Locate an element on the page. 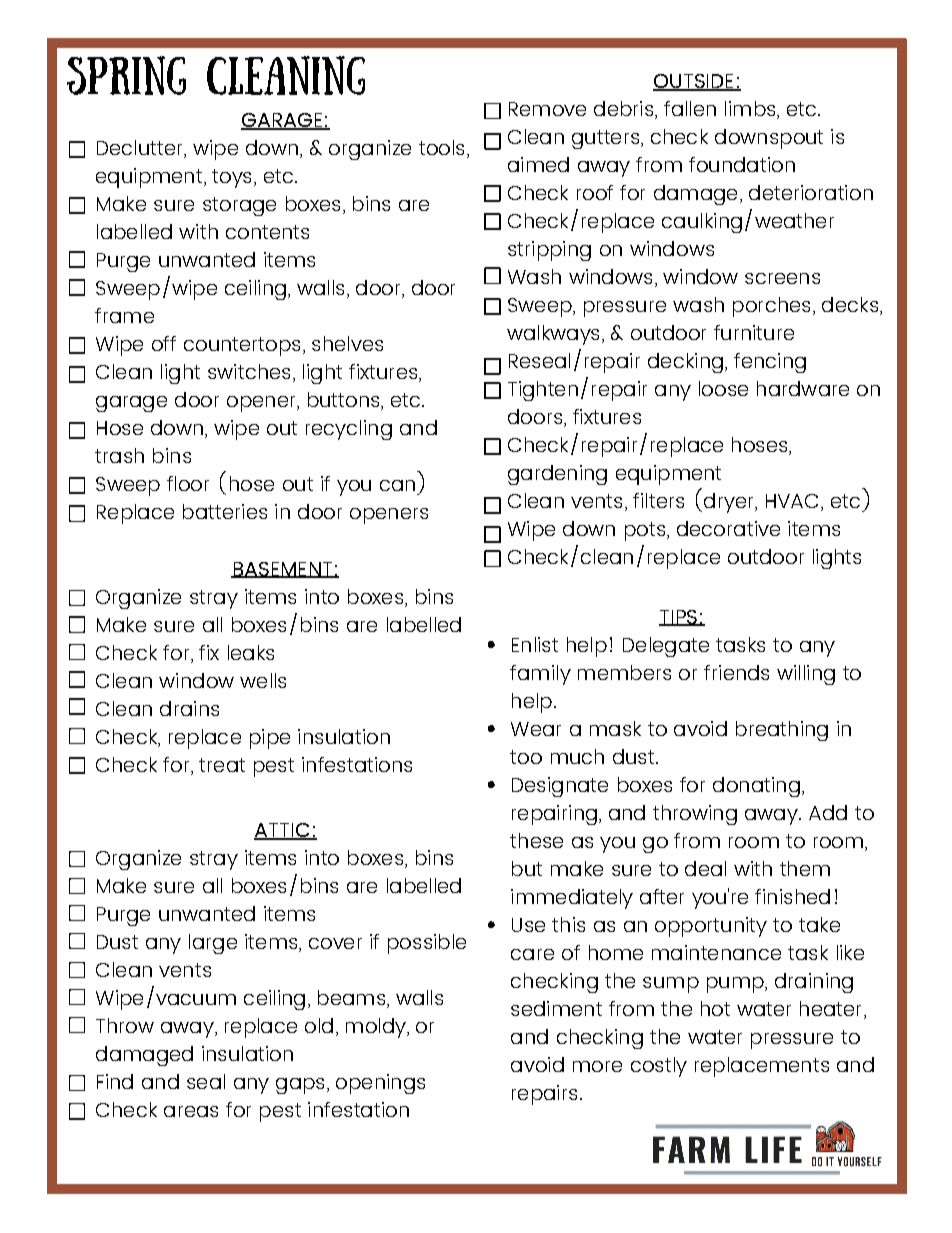  gardening is located at coordinates (557, 475).
